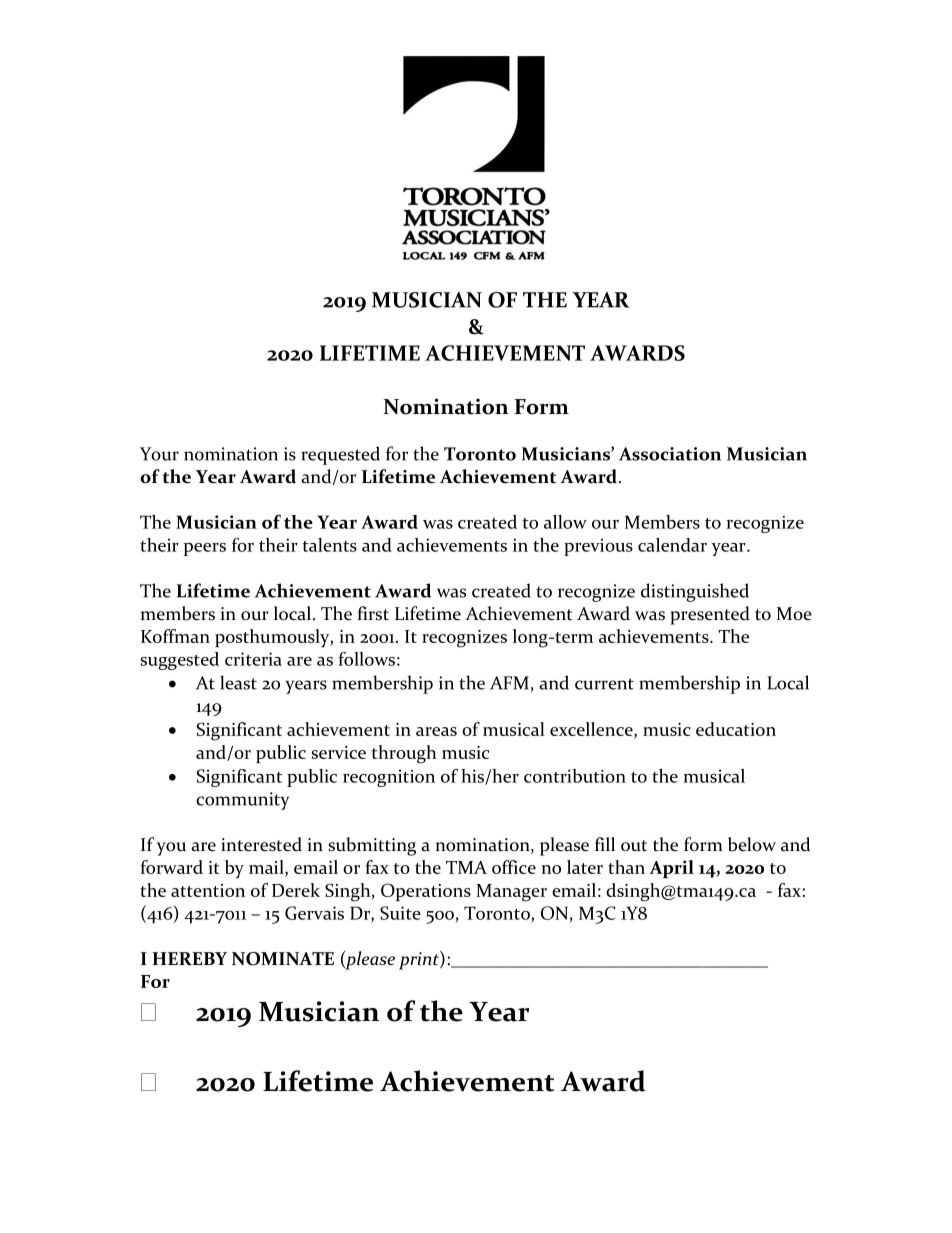 This screenshot has width=952, height=1233. What do you see at coordinates (389, 778) in the screenshot?
I see `recognition` at bounding box center [389, 778].
